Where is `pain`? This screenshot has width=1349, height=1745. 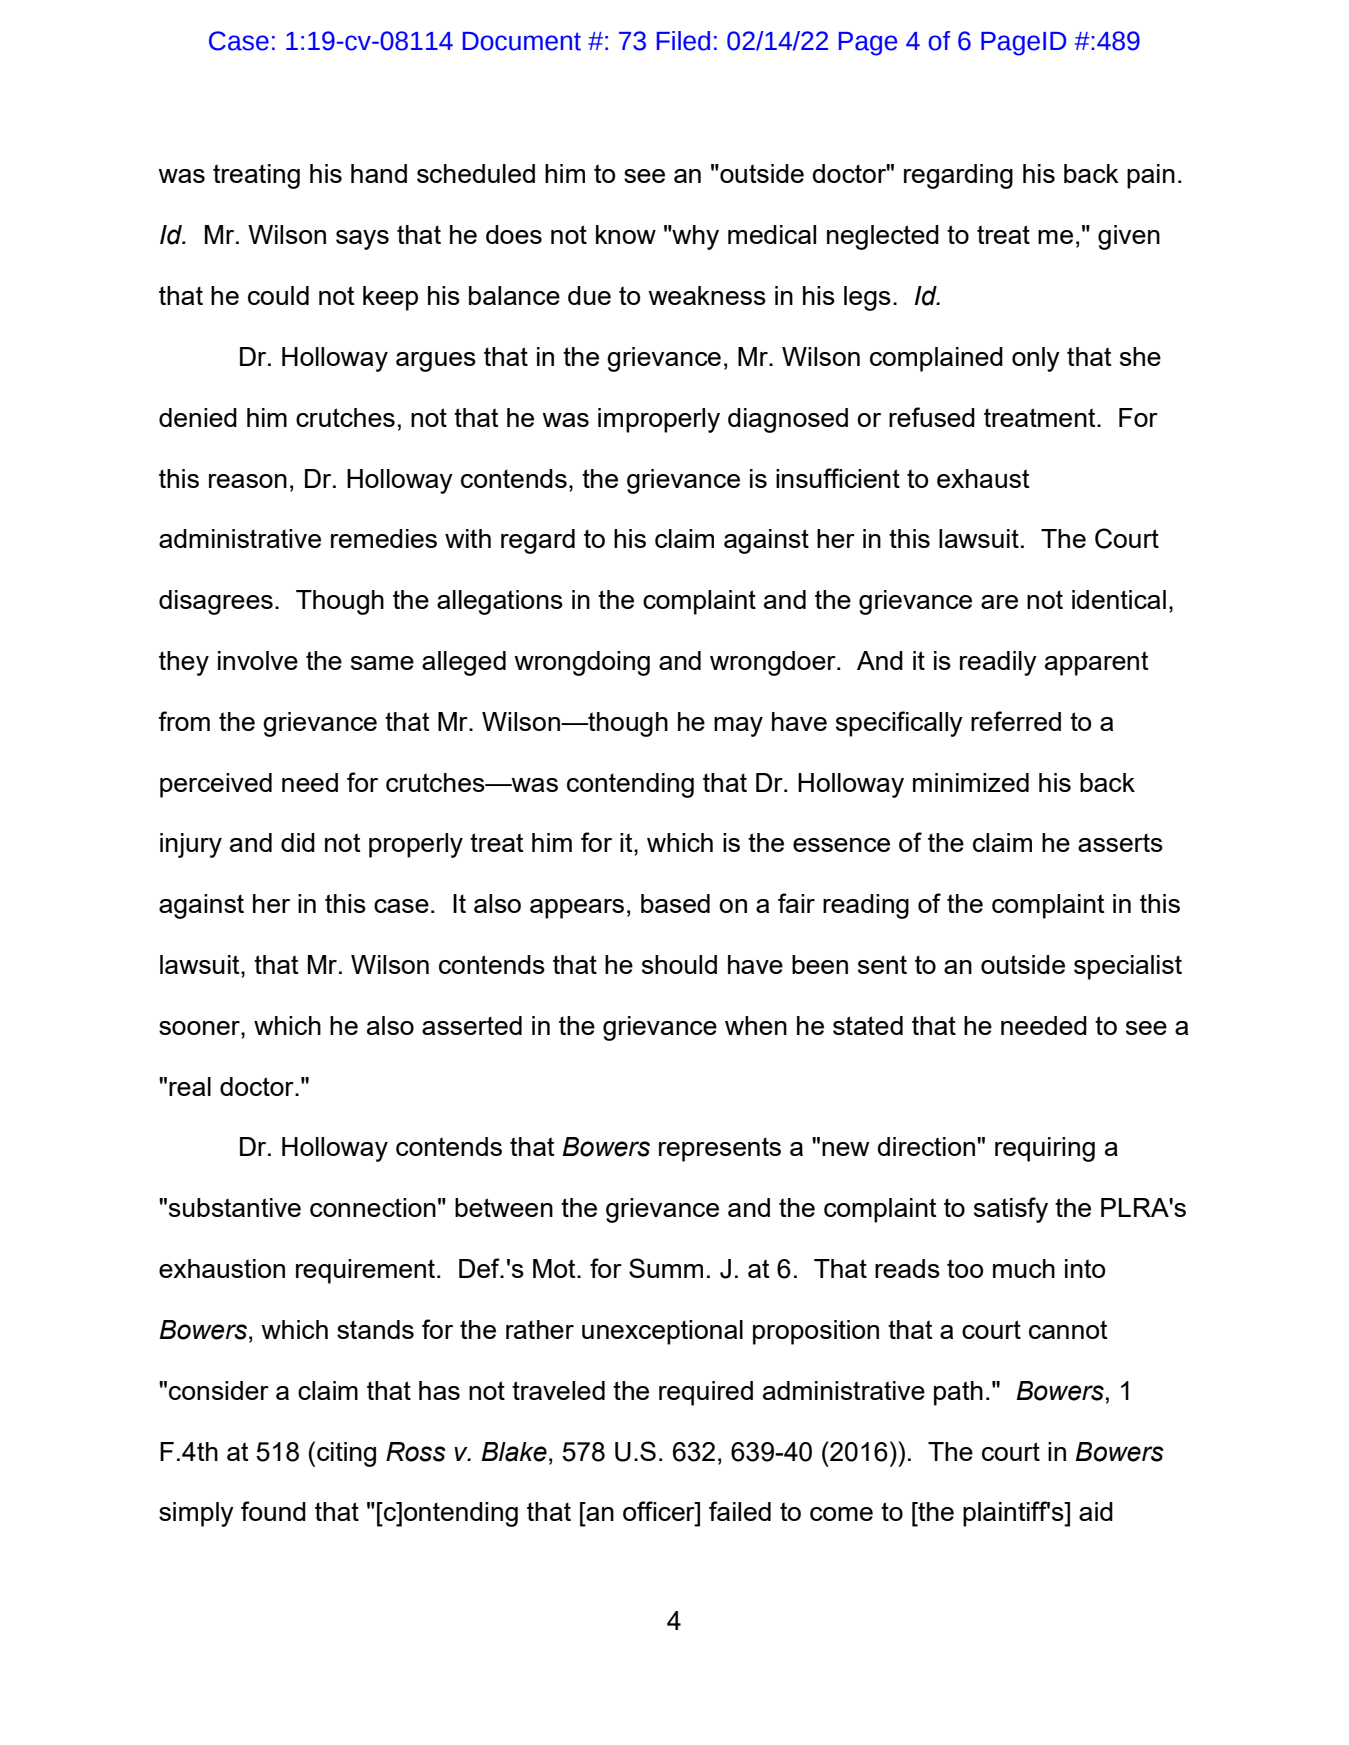
pain is located at coordinates (1151, 176).
